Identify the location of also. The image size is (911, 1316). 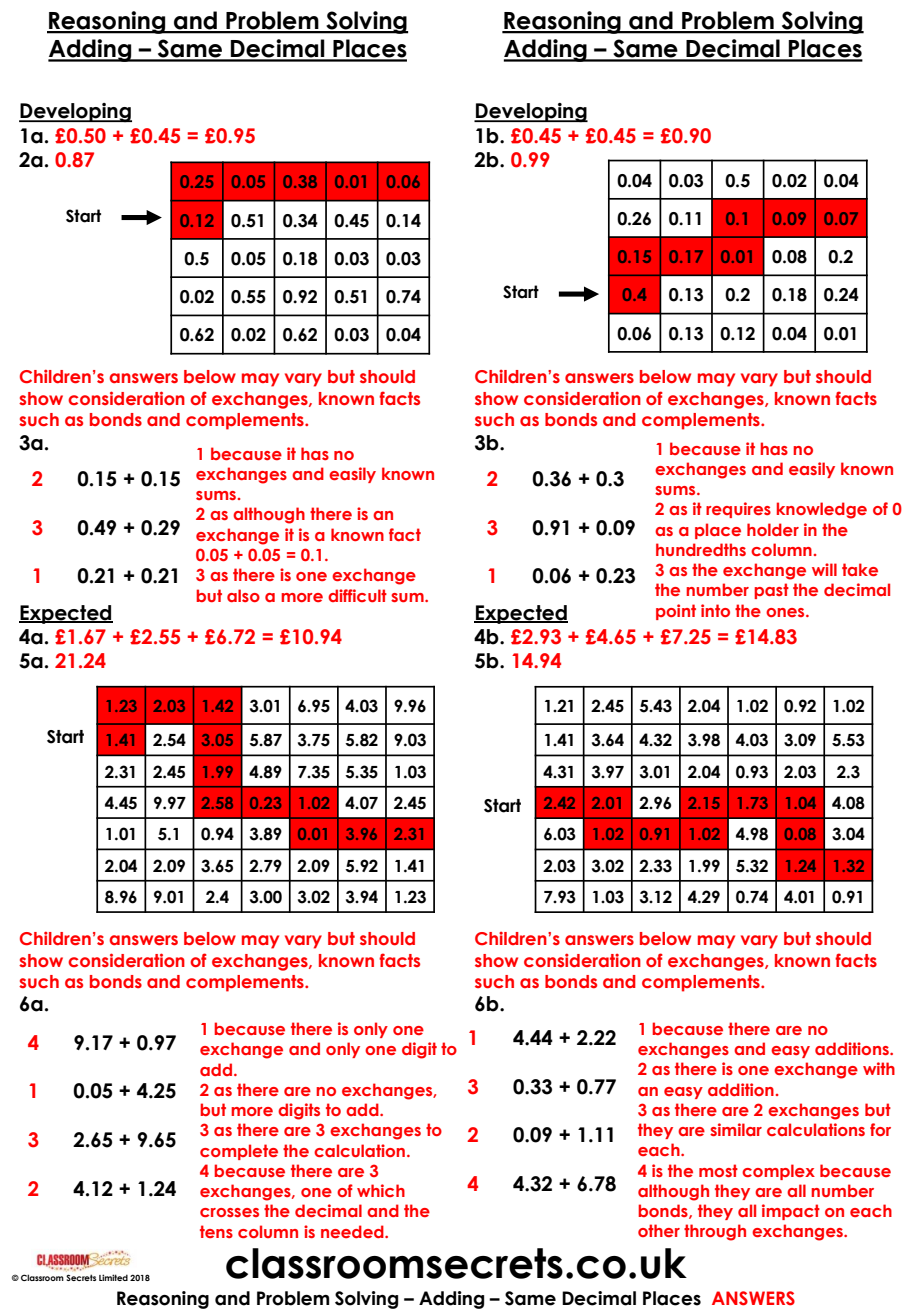
(243, 595).
